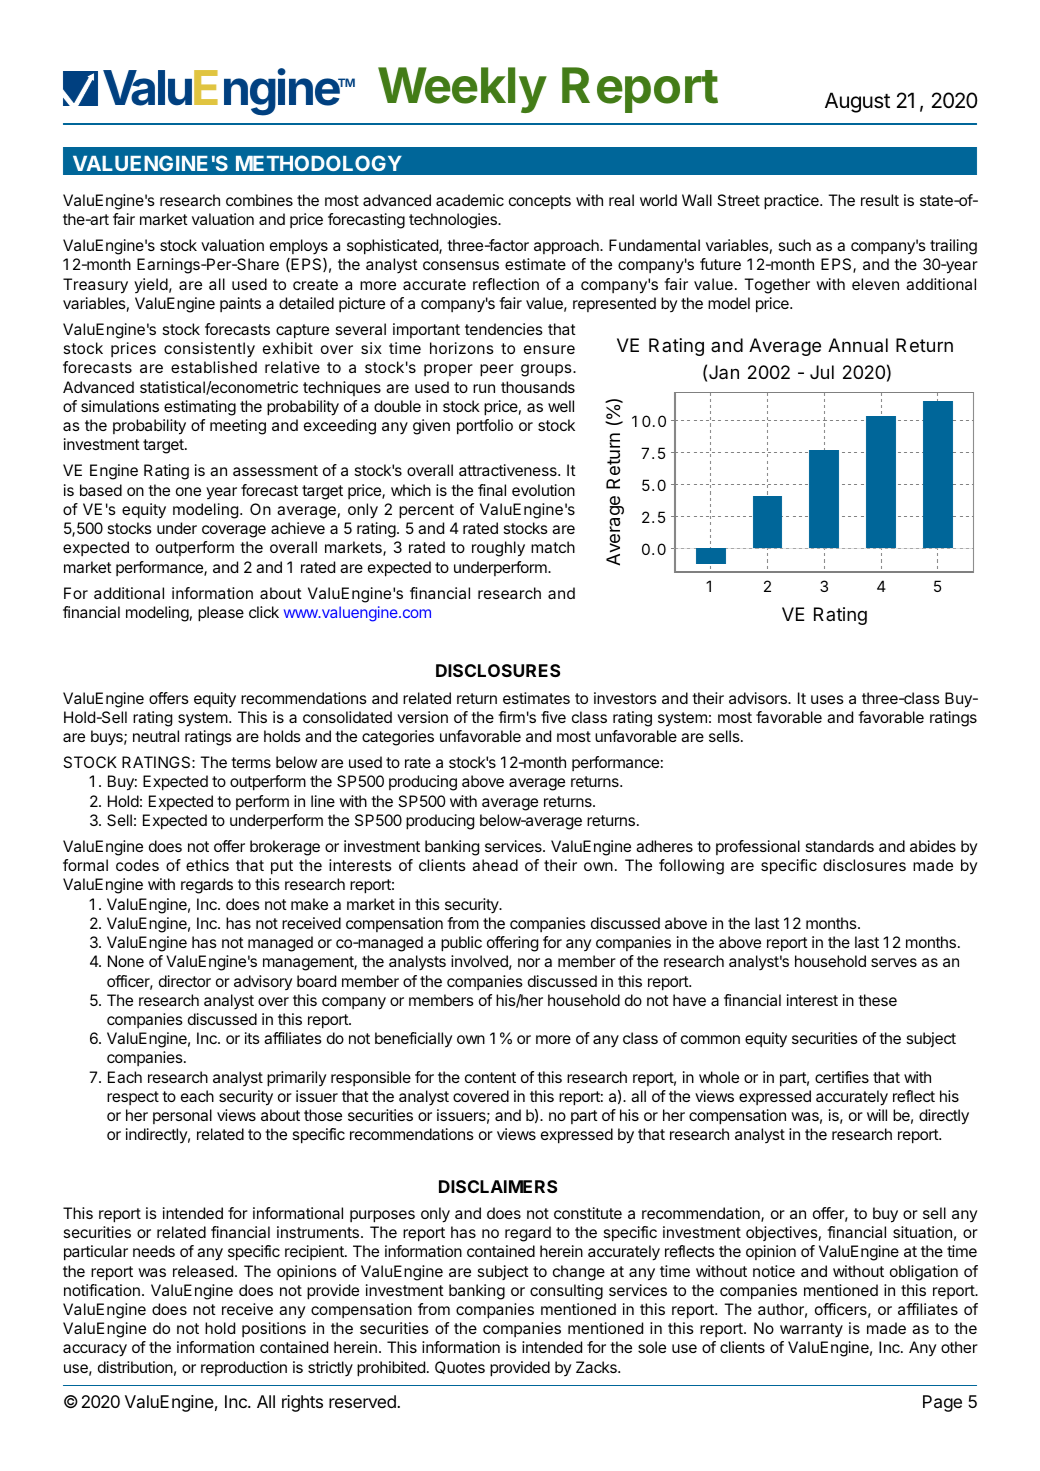 The width and height of the page is (1040, 1471). I want to click on five, so click(553, 717).
